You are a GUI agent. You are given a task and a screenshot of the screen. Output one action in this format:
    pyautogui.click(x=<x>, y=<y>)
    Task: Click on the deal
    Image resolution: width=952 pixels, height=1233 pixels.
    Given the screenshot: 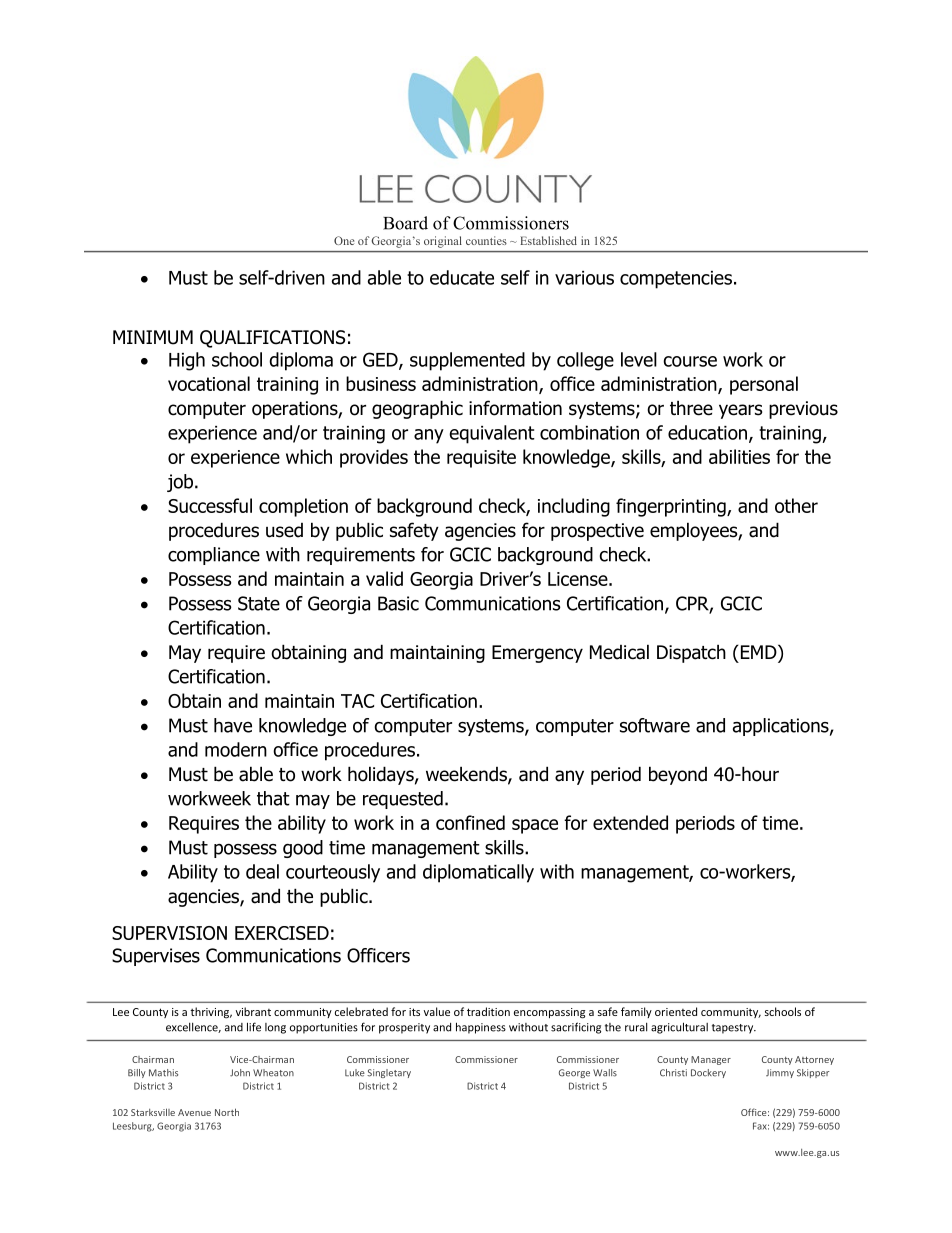 What is the action you would take?
    pyautogui.click(x=262, y=871)
